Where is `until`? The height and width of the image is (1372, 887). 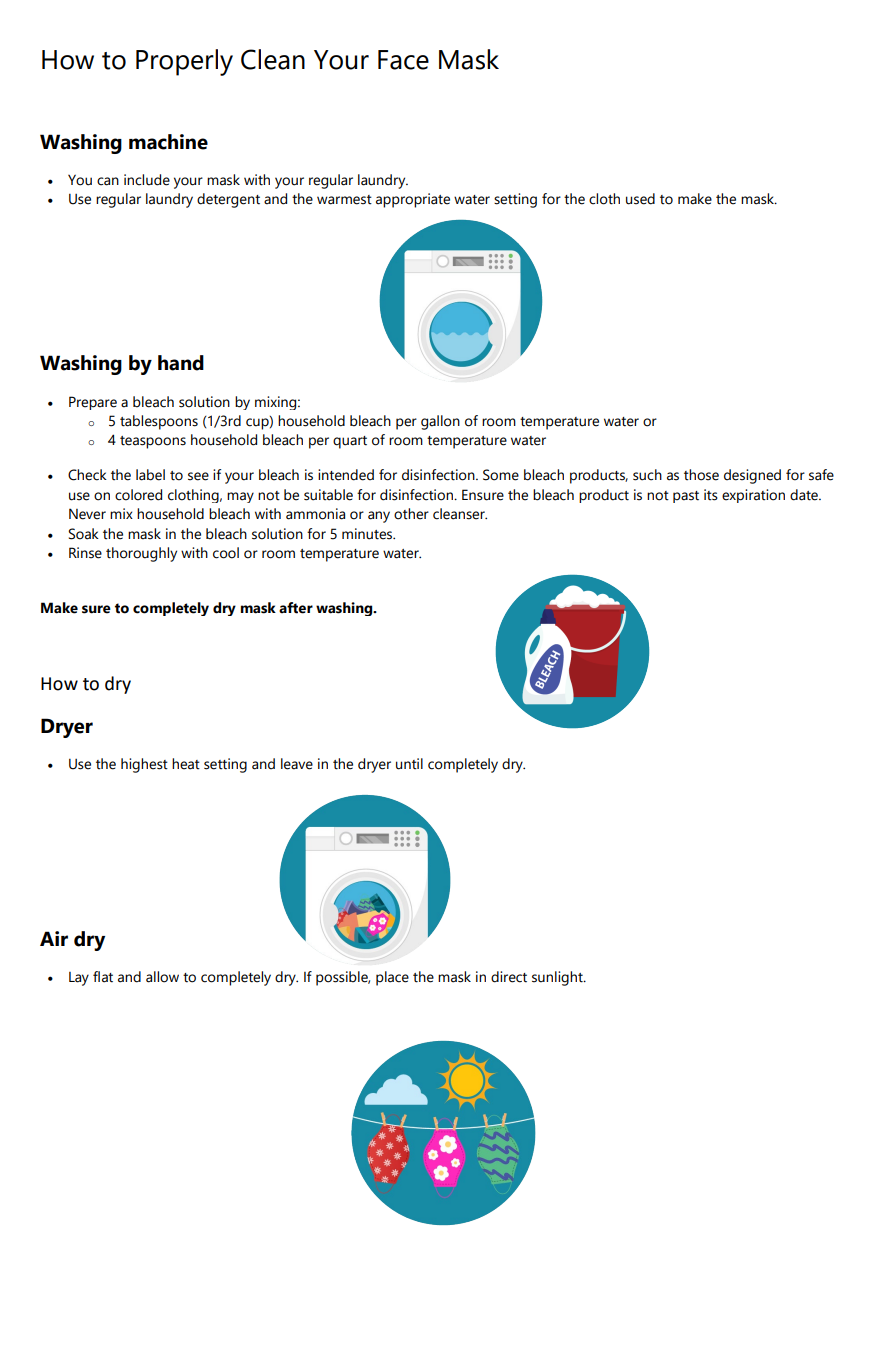 until is located at coordinates (409, 764).
